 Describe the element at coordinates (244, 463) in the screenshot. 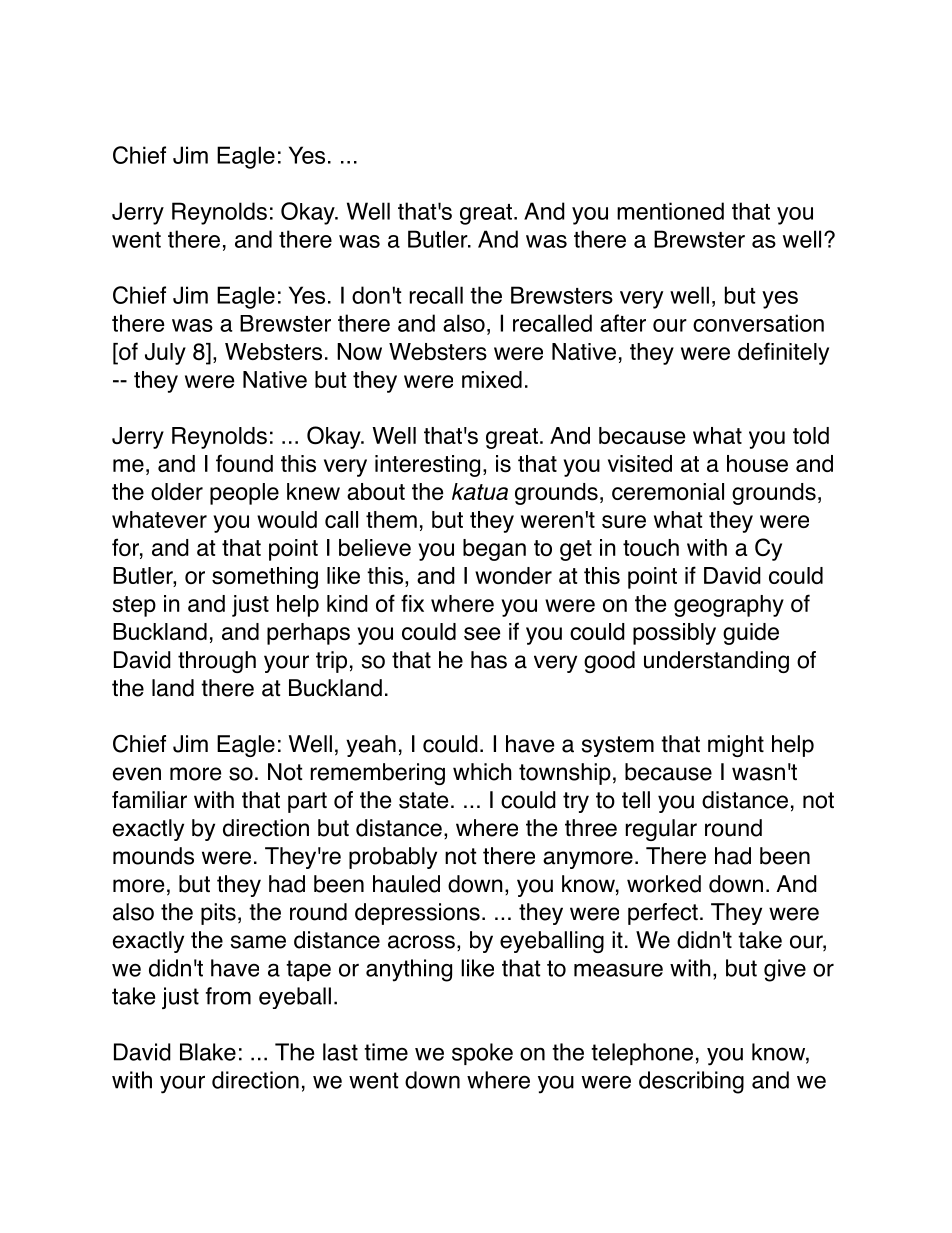

I see `found` at that location.
